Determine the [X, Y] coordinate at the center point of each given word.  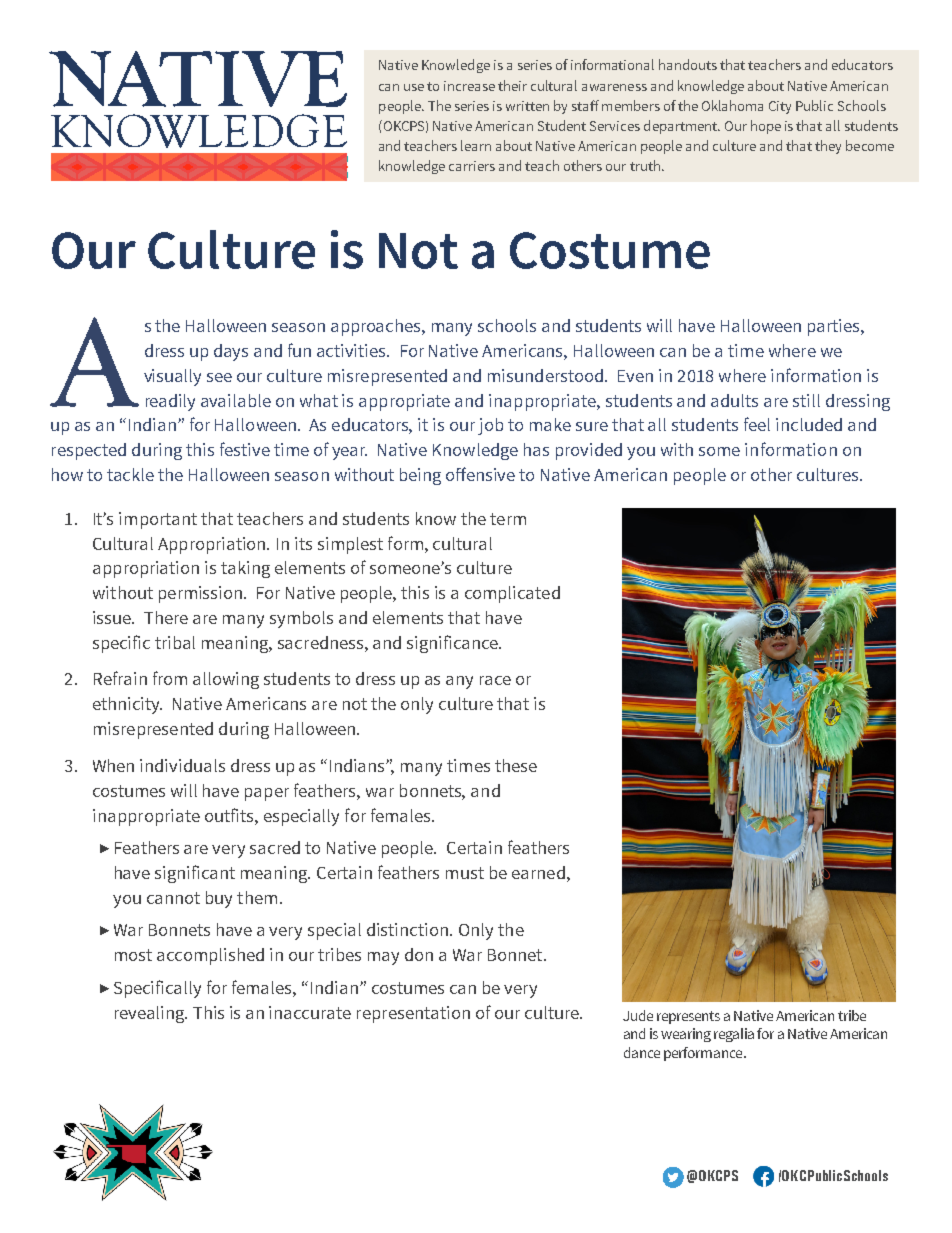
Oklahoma [732, 105]
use [414, 87]
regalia [734, 1035]
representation [413, 1014]
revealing [151, 1014]
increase [469, 86]
